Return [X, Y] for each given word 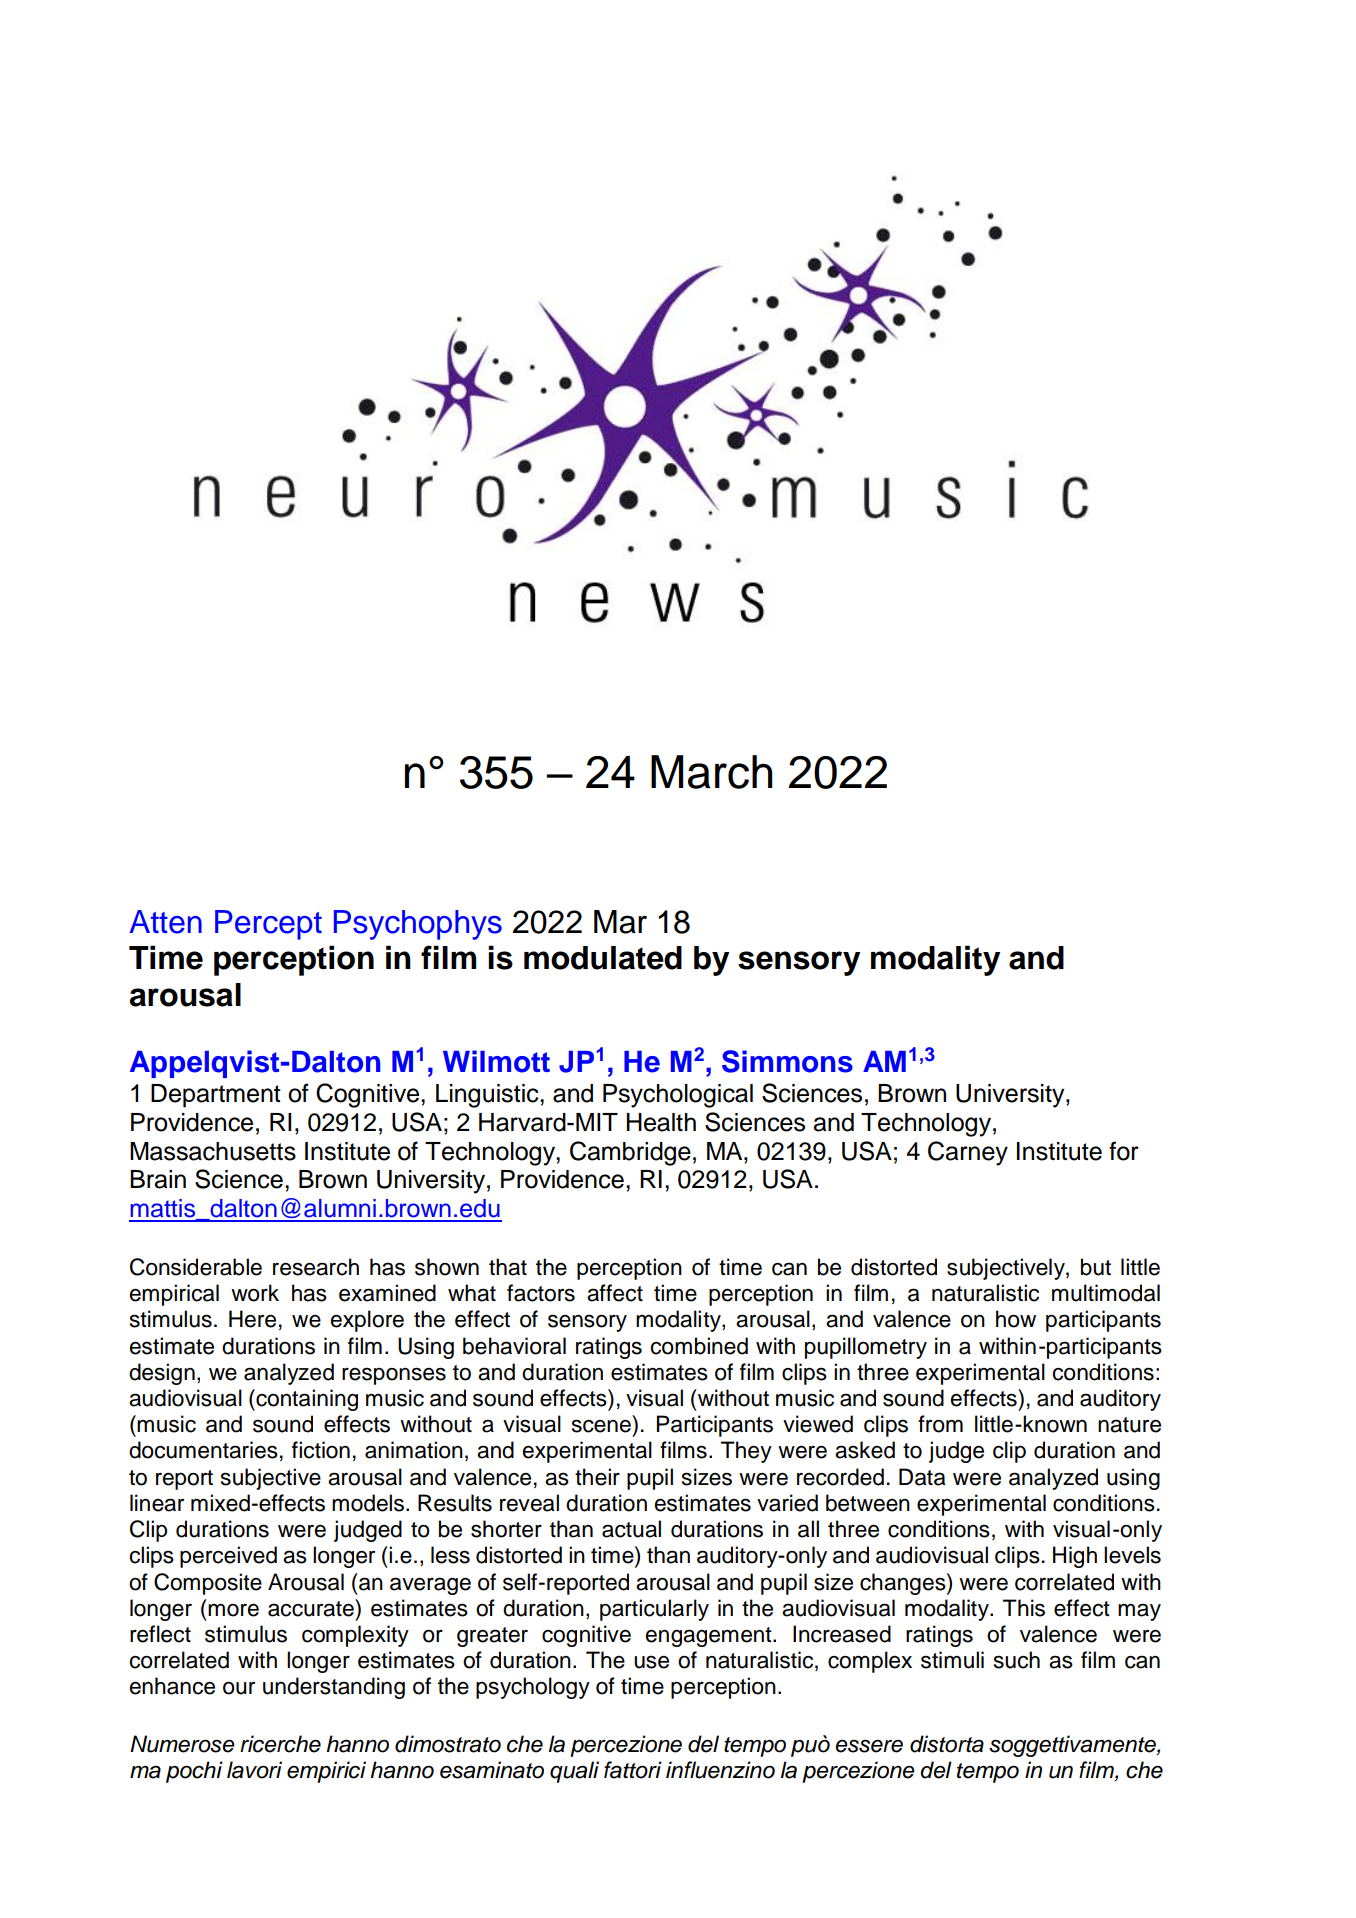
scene [601, 1426]
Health [661, 1122]
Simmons [787, 1061]
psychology [533, 1688]
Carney [968, 1153]
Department [216, 1096]
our [239, 1688]
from [940, 1424]
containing [306, 1400]
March [711, 772]
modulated [603, 958]
